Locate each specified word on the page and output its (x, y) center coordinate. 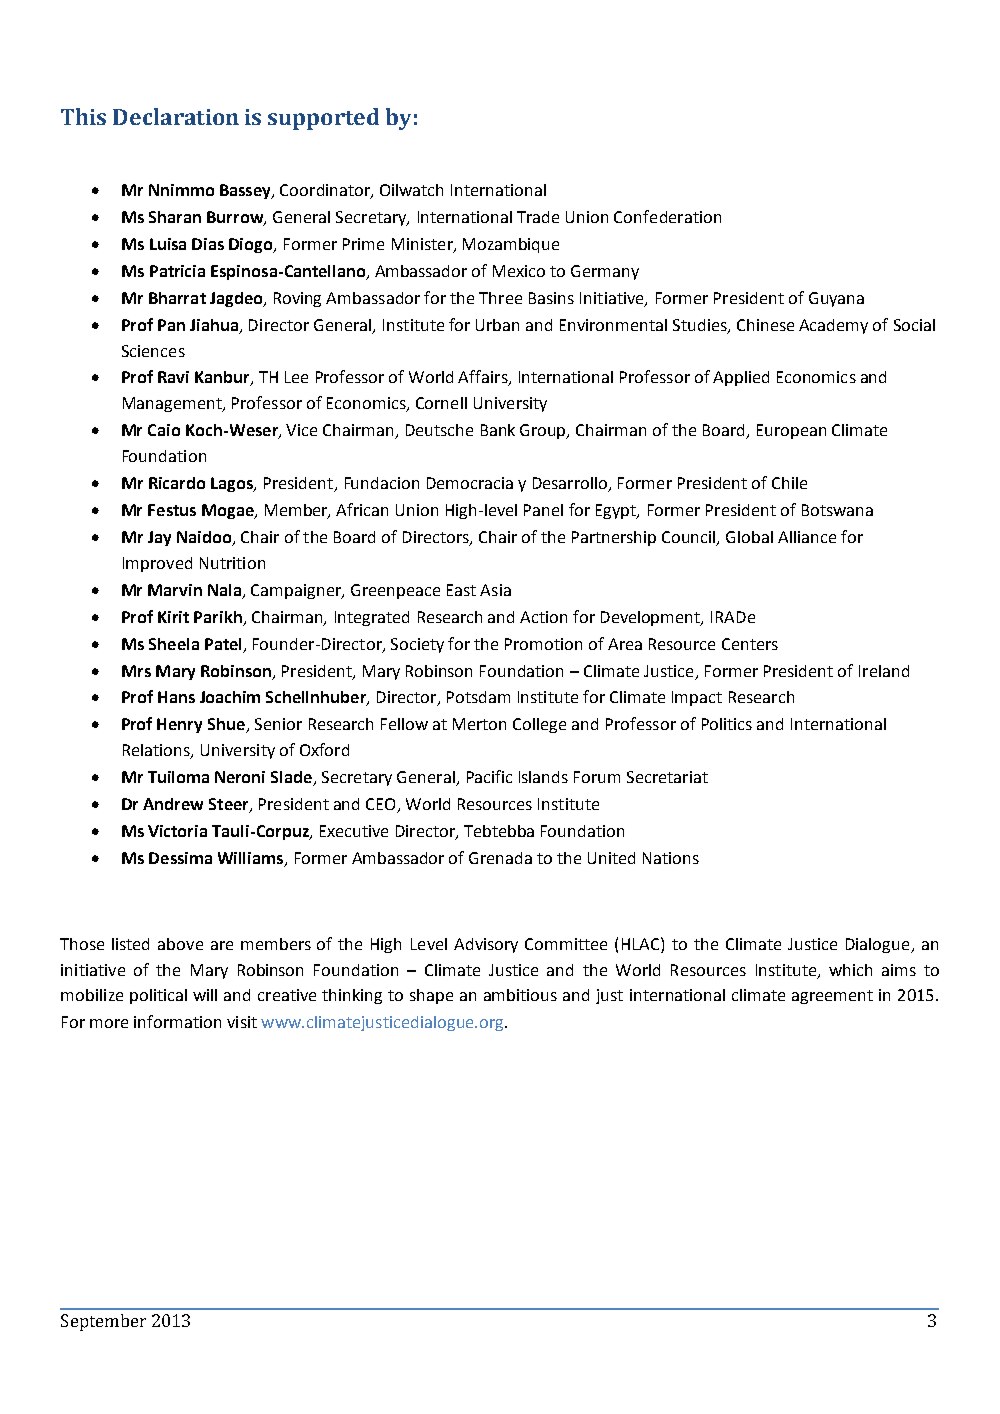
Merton (479, 724)
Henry (179, 725)
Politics (727, 724)
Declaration (176, 116)
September (103, 1322)
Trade (538, 217)
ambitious (520, 995)
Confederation (667, 216)
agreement (832, 997)
